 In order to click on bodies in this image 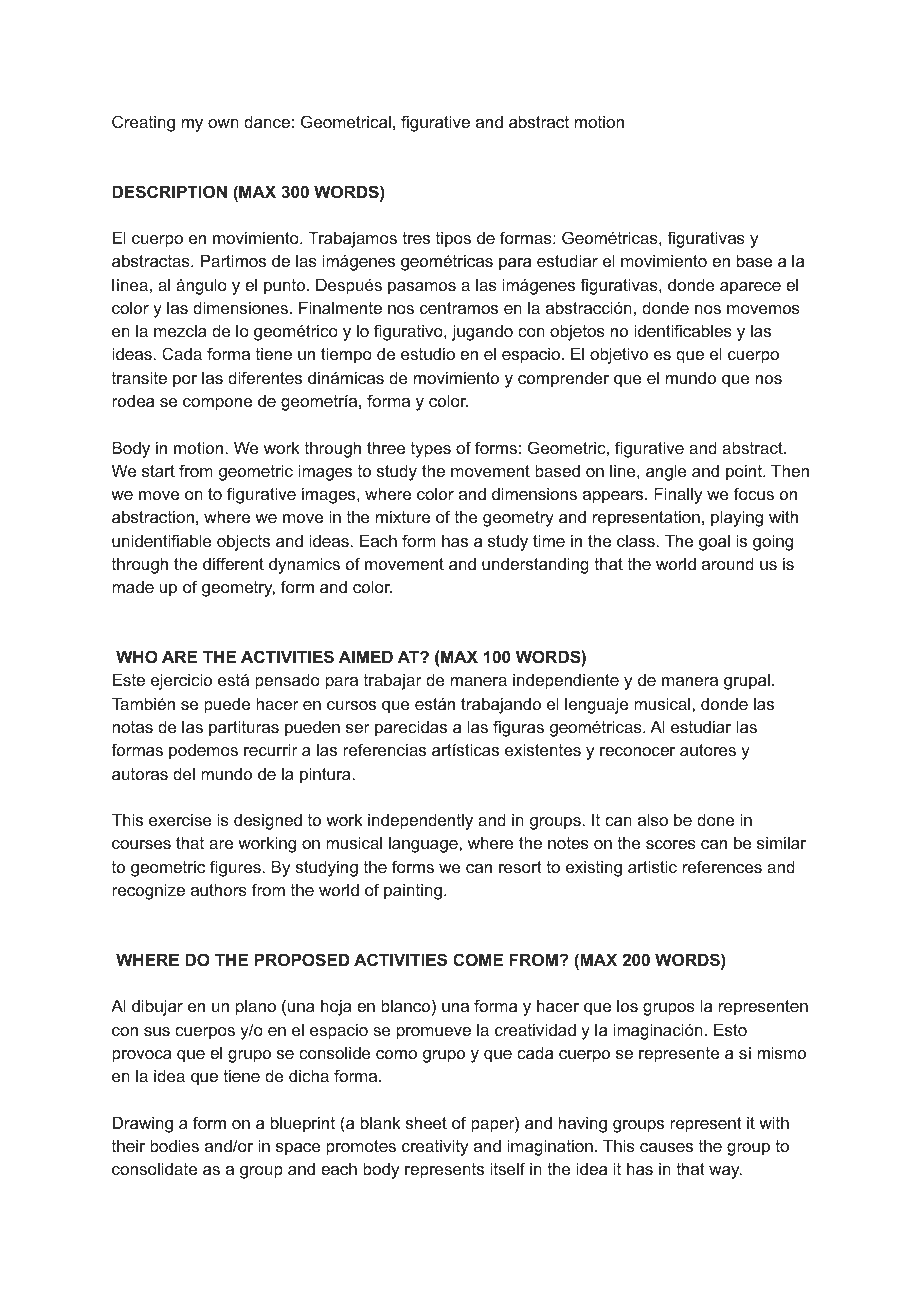, I will do `click(174, 1145)`.
